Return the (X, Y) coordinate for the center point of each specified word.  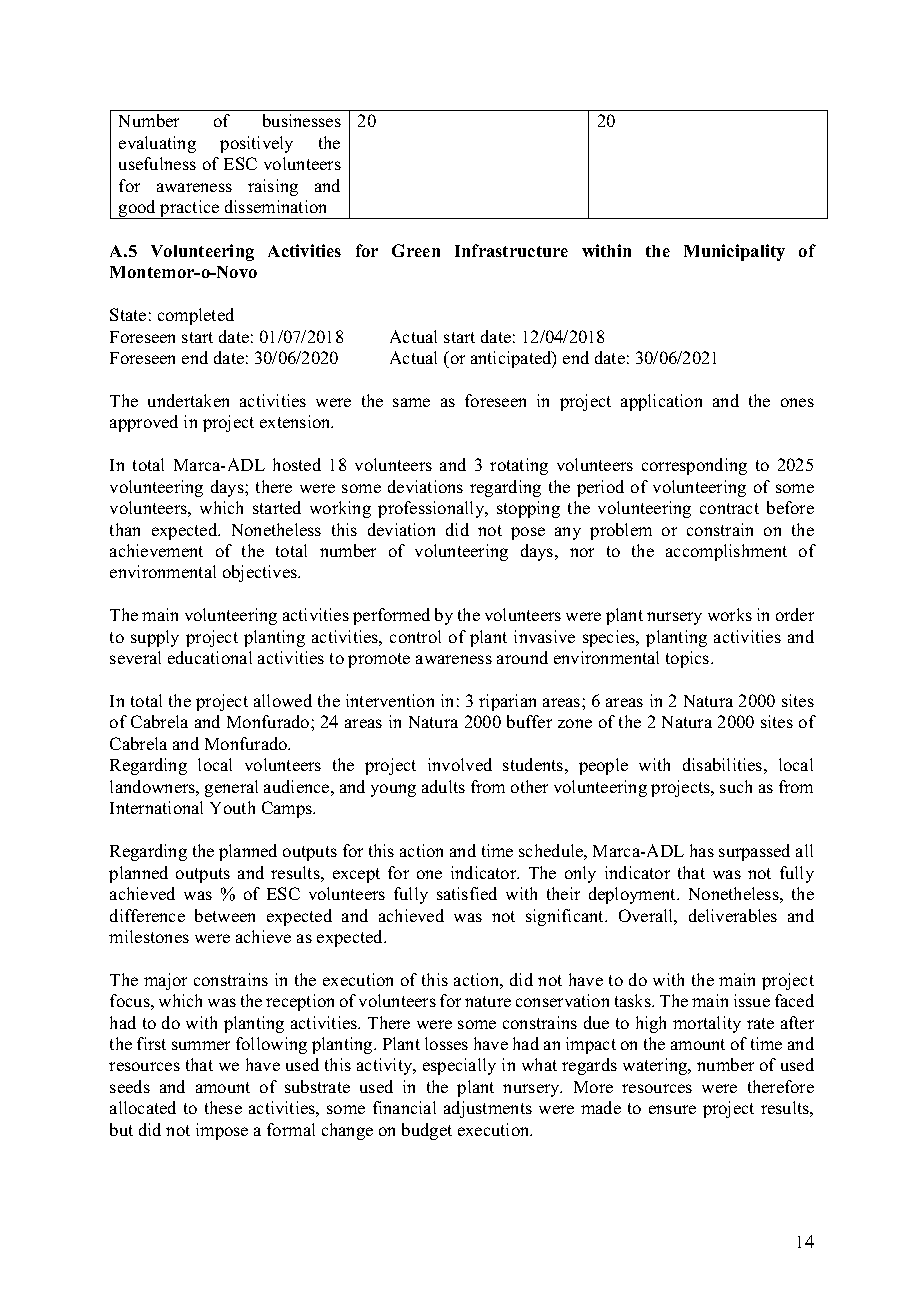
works (730, 614)
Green (416, 250)
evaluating (157, 144)
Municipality (734, 252)
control (415, 636)
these (223, 1107)
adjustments (488, 1109)
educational (210, 657)
